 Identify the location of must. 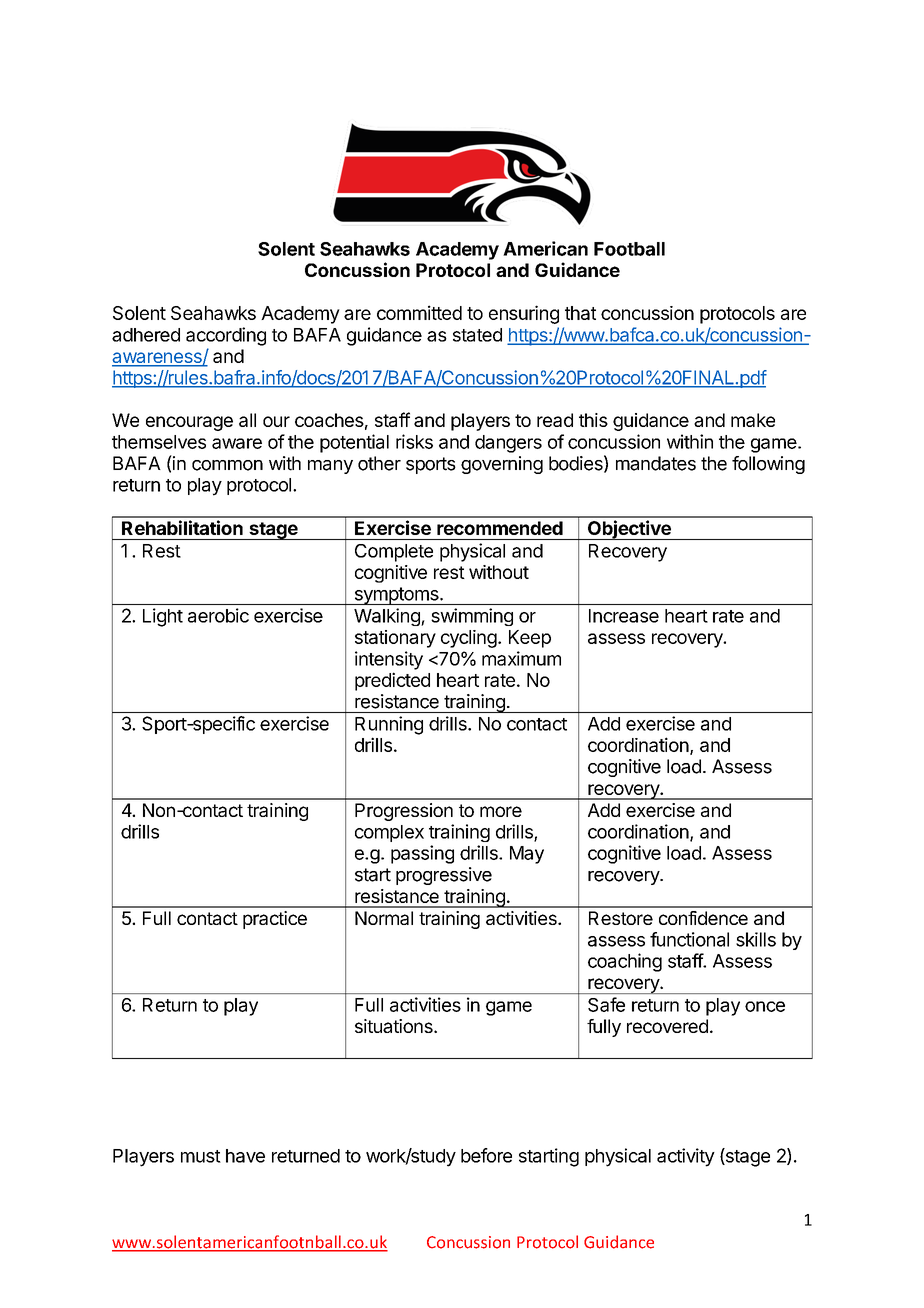
(201, 1156).
